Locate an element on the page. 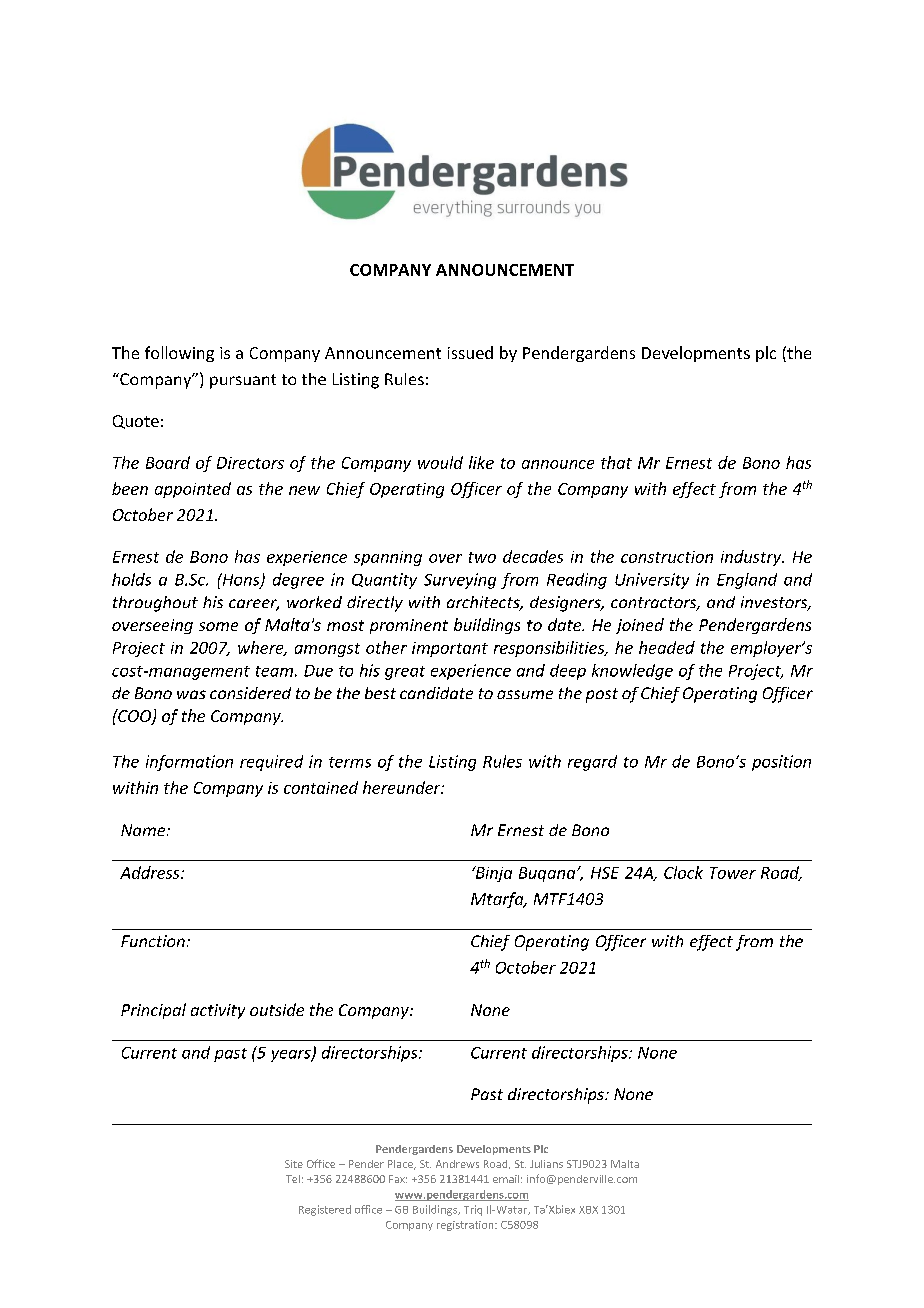 This image has width=924, height=1308. pursuant is located at coordinates (243, 381).
